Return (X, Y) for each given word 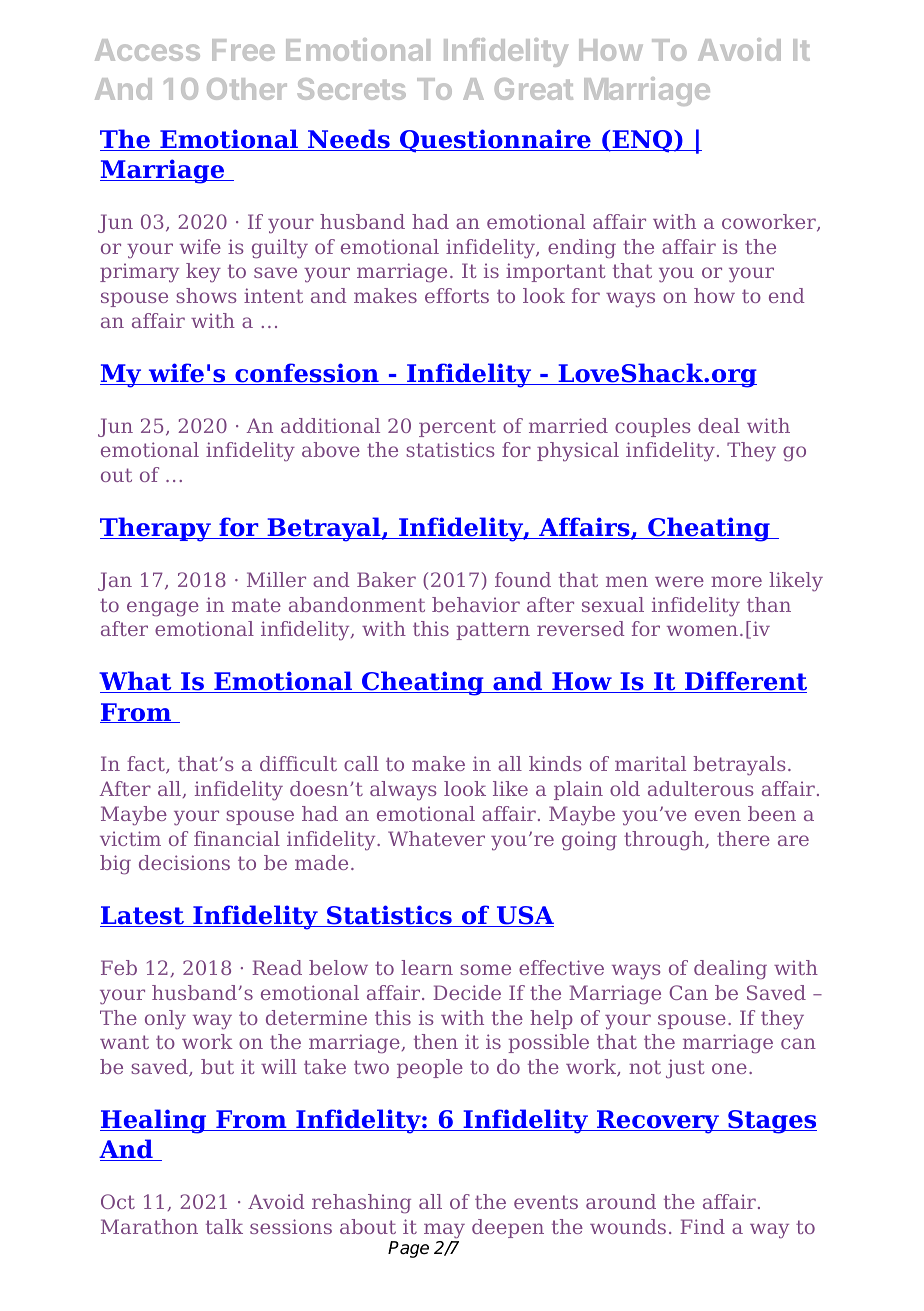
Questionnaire (495, 141)
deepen (508, 1228)
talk (224, 1226)
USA (524, 916)
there (743, 838)
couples (653, 427)
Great (534, 89)
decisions (184, 862)
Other (247, 89)
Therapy (156, 529)
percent (457, 428)
